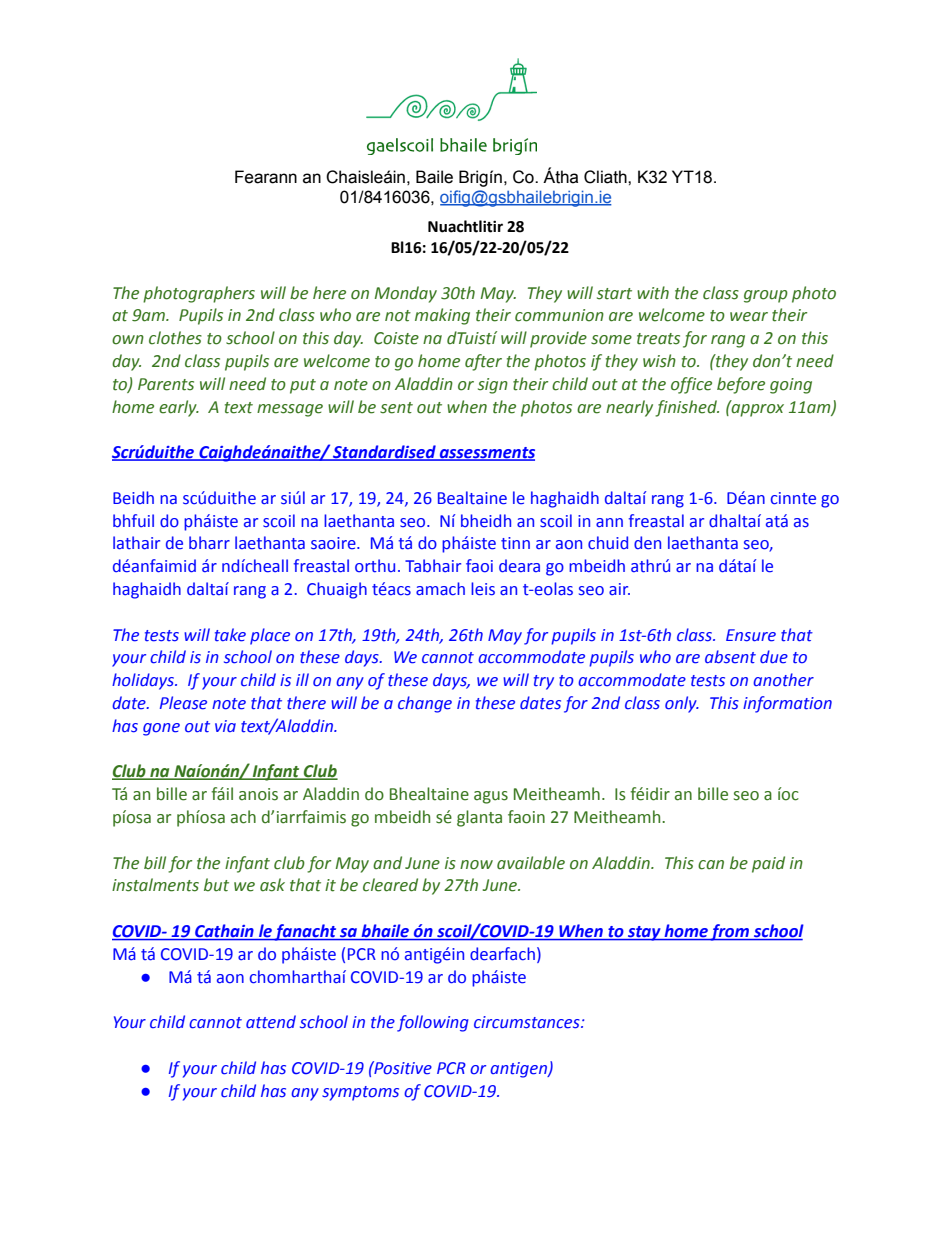 The image size is (952, 1233). I want to click on paid, so click(768, 864).
